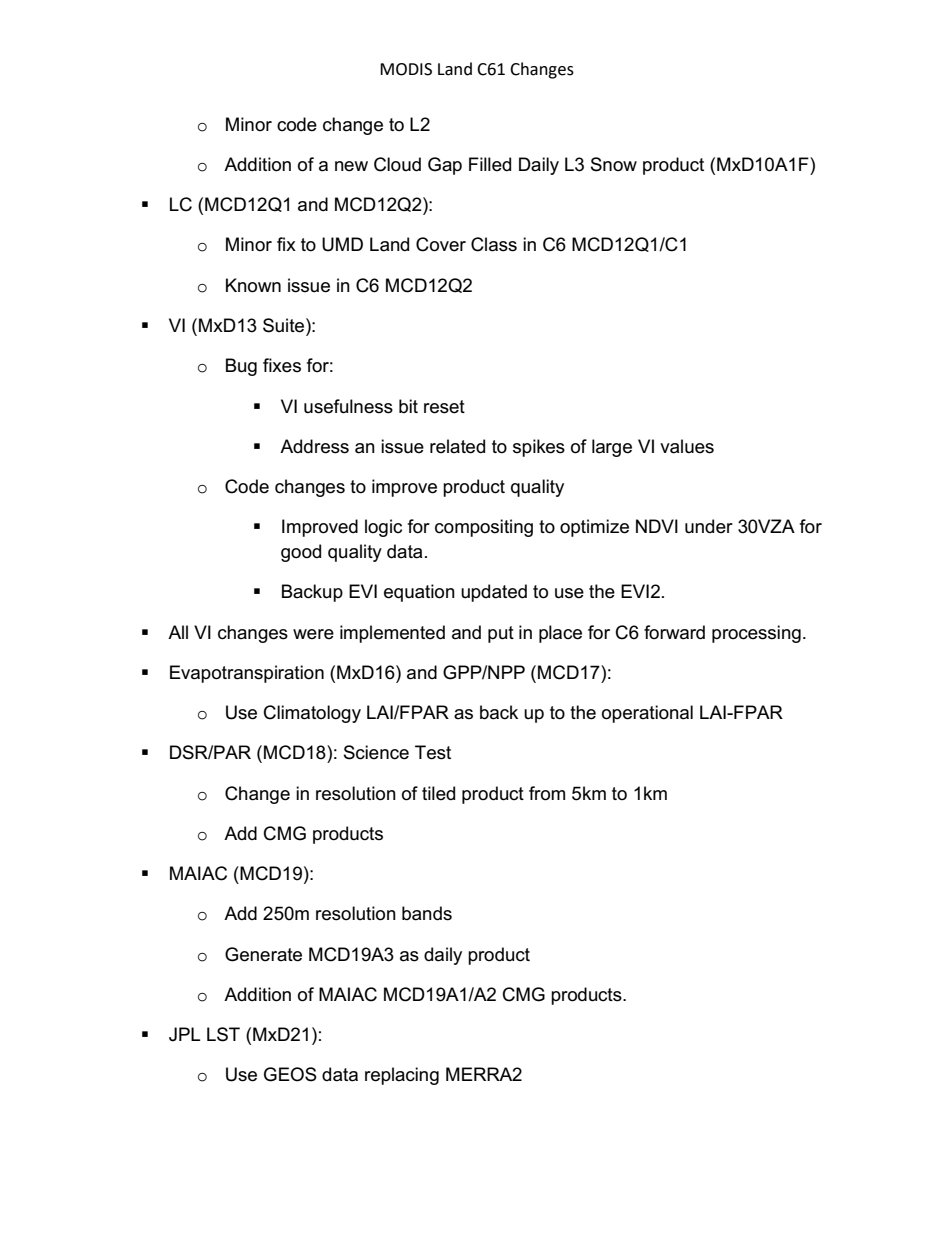  What do you see at coordinates (241, 367) in the screenshot?
I see `Bug` at bounding box center [241, 367].
